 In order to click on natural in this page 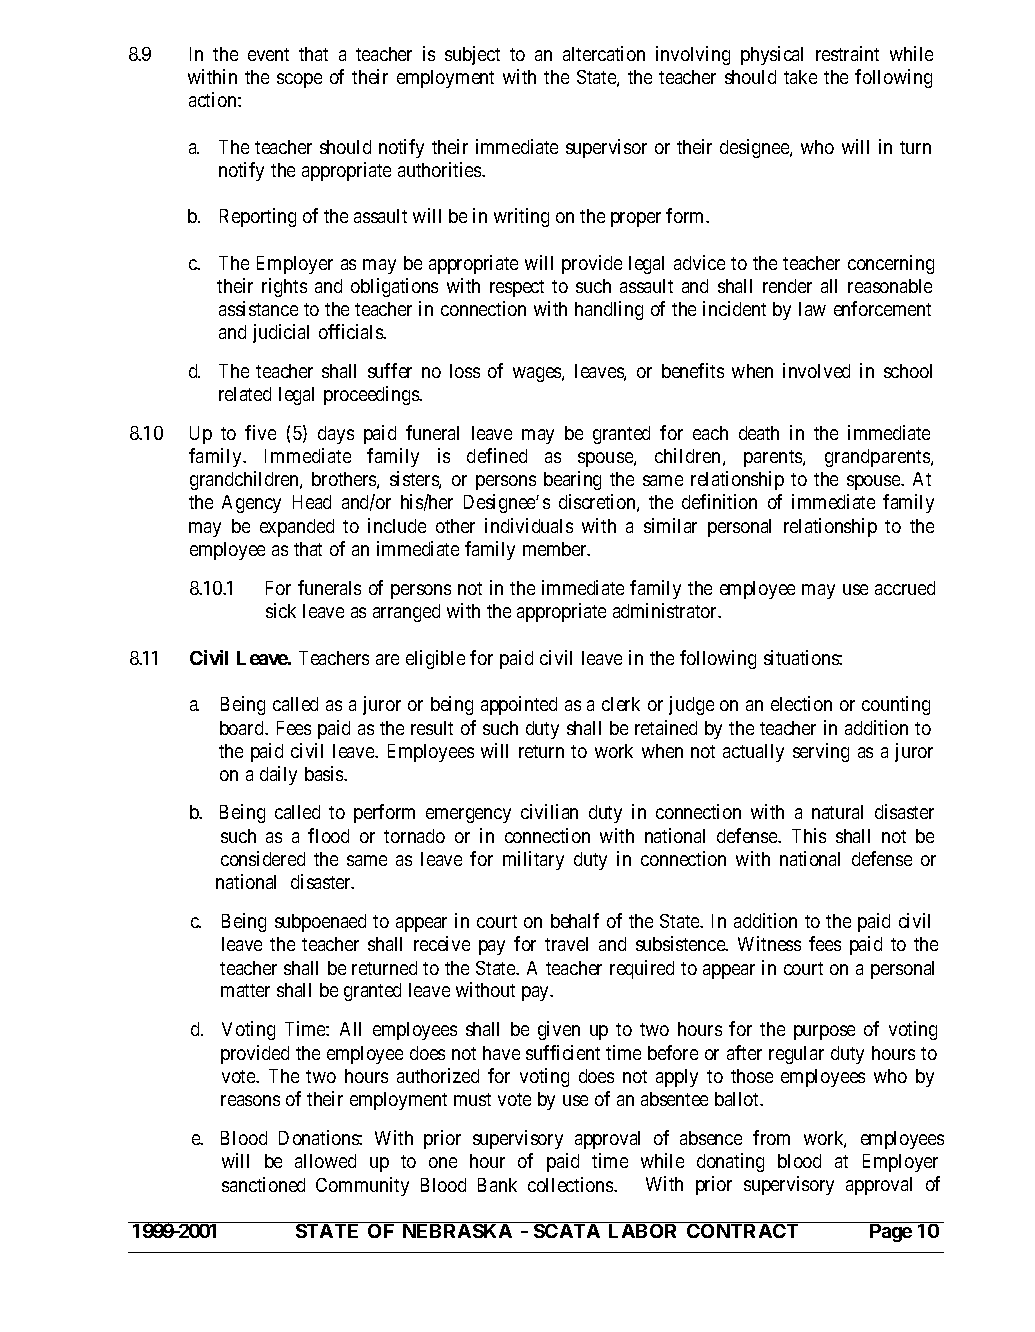, I will do `click(837, 812)`.
